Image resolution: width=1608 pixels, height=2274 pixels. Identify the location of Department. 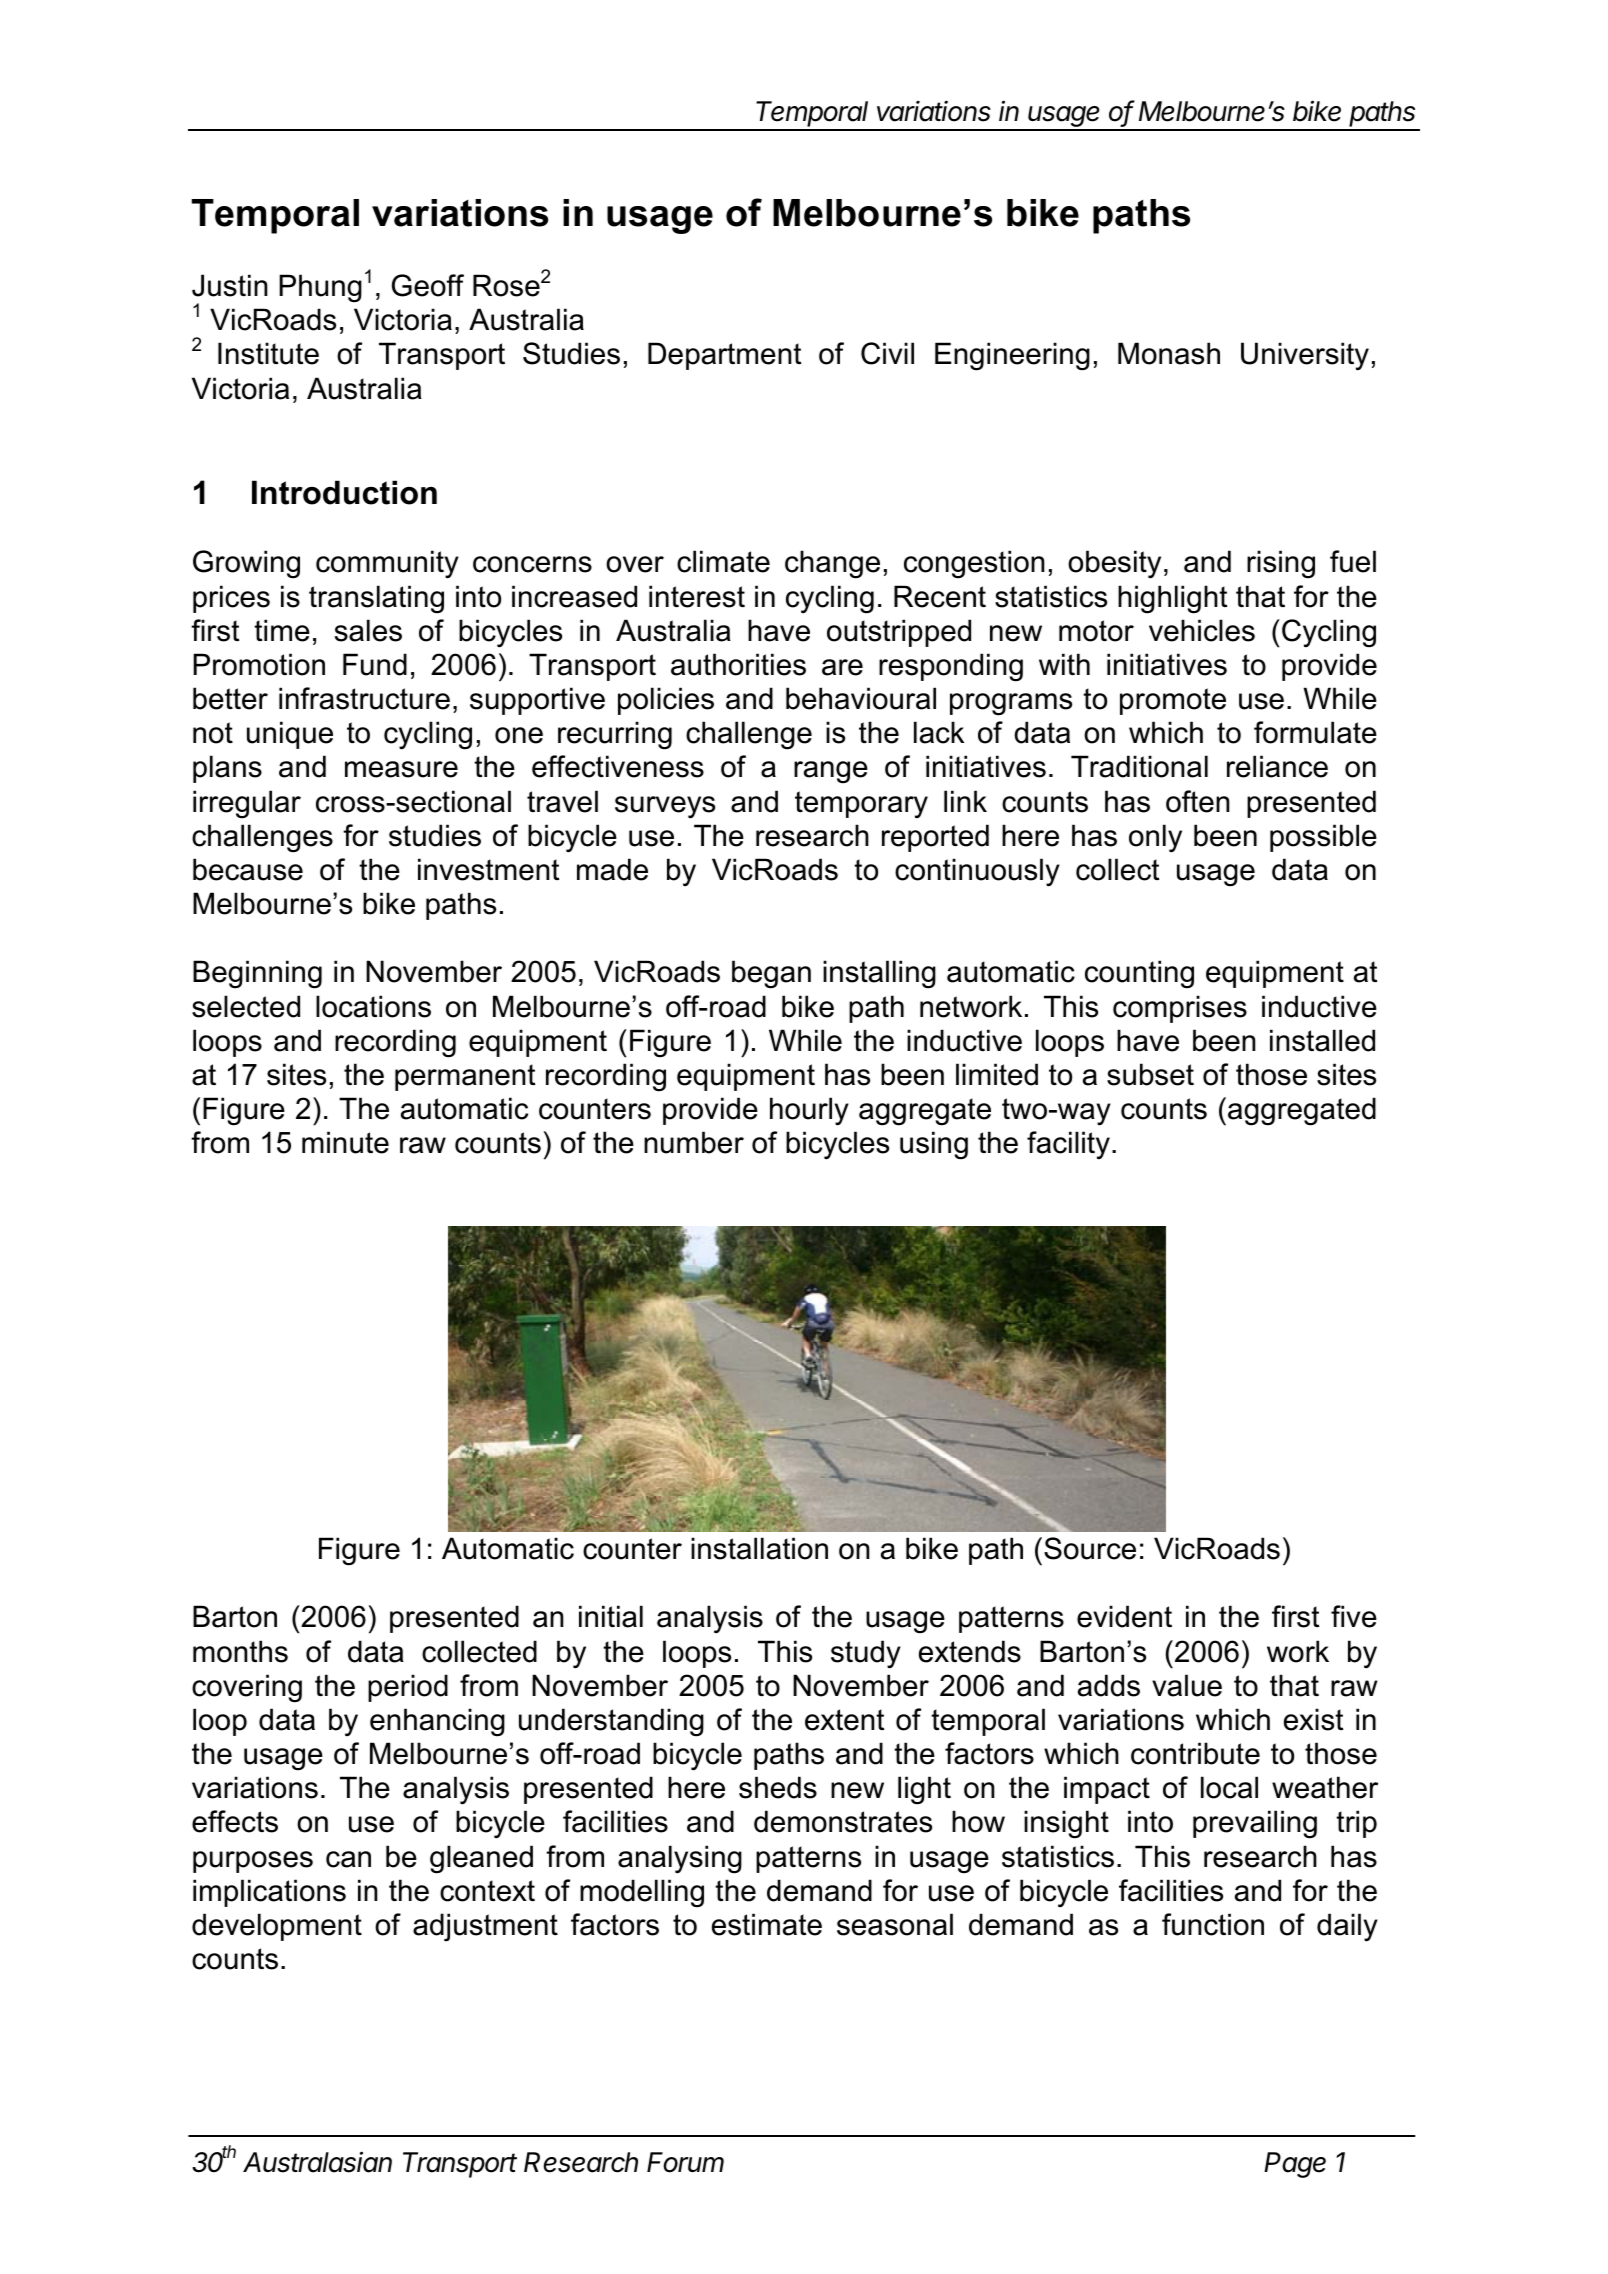
(724, 356).
